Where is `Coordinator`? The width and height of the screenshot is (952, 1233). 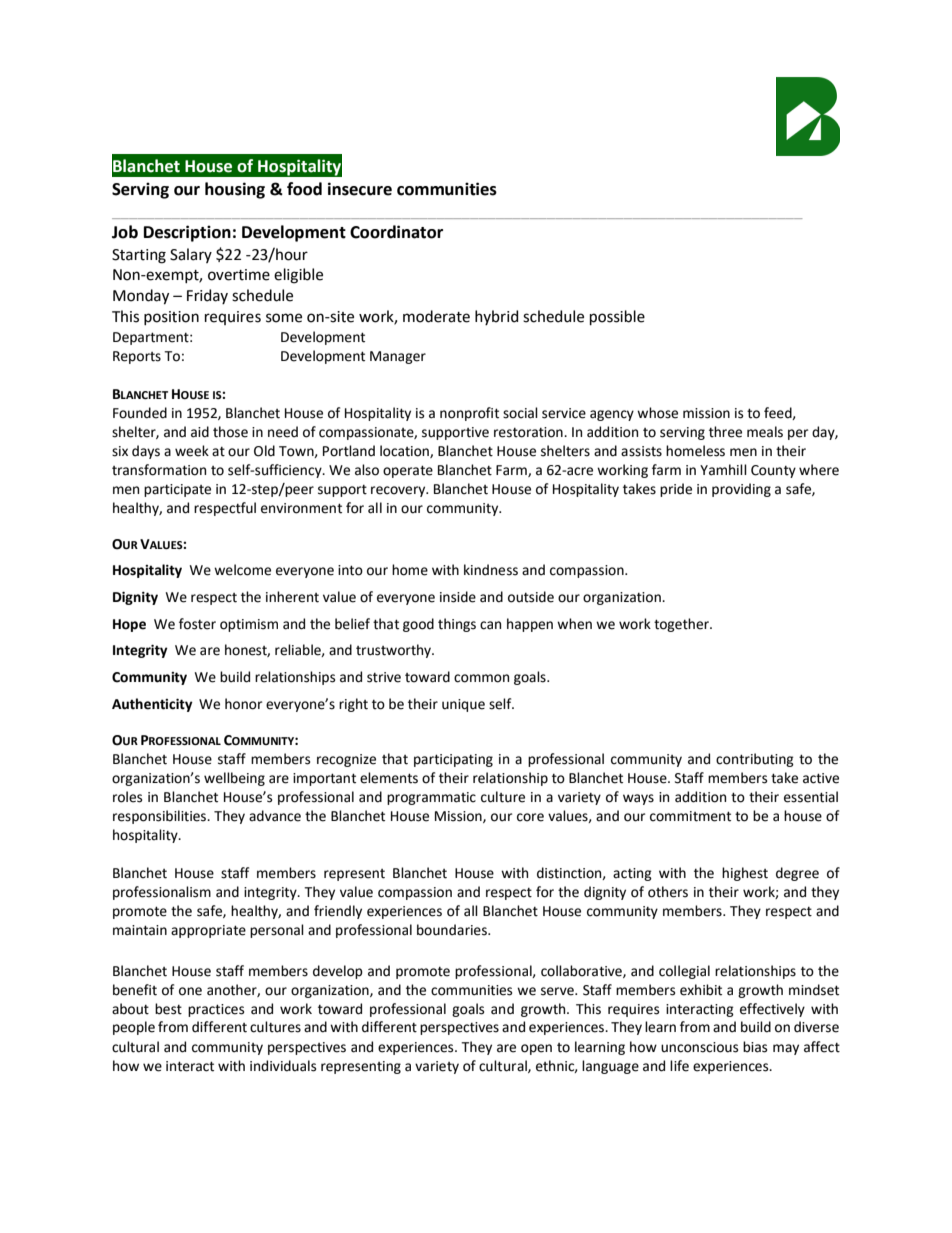
Coordinator is located at coordinates (396, 232).
